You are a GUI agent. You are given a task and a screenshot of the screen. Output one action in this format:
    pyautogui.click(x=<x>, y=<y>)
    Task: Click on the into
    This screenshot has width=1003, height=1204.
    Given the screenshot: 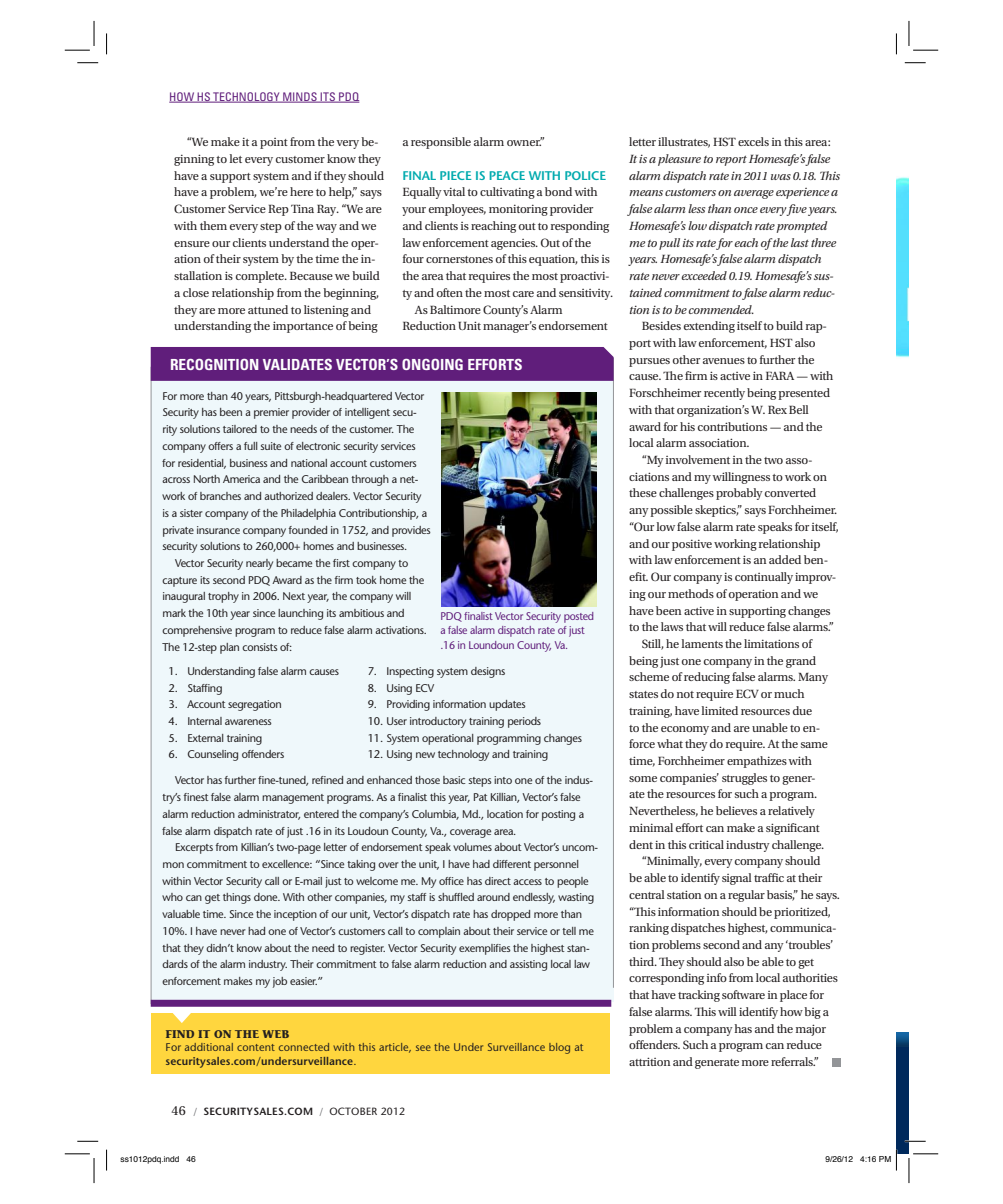 What is the action you would take?
    pyautogui.click(x=503, y=780)
